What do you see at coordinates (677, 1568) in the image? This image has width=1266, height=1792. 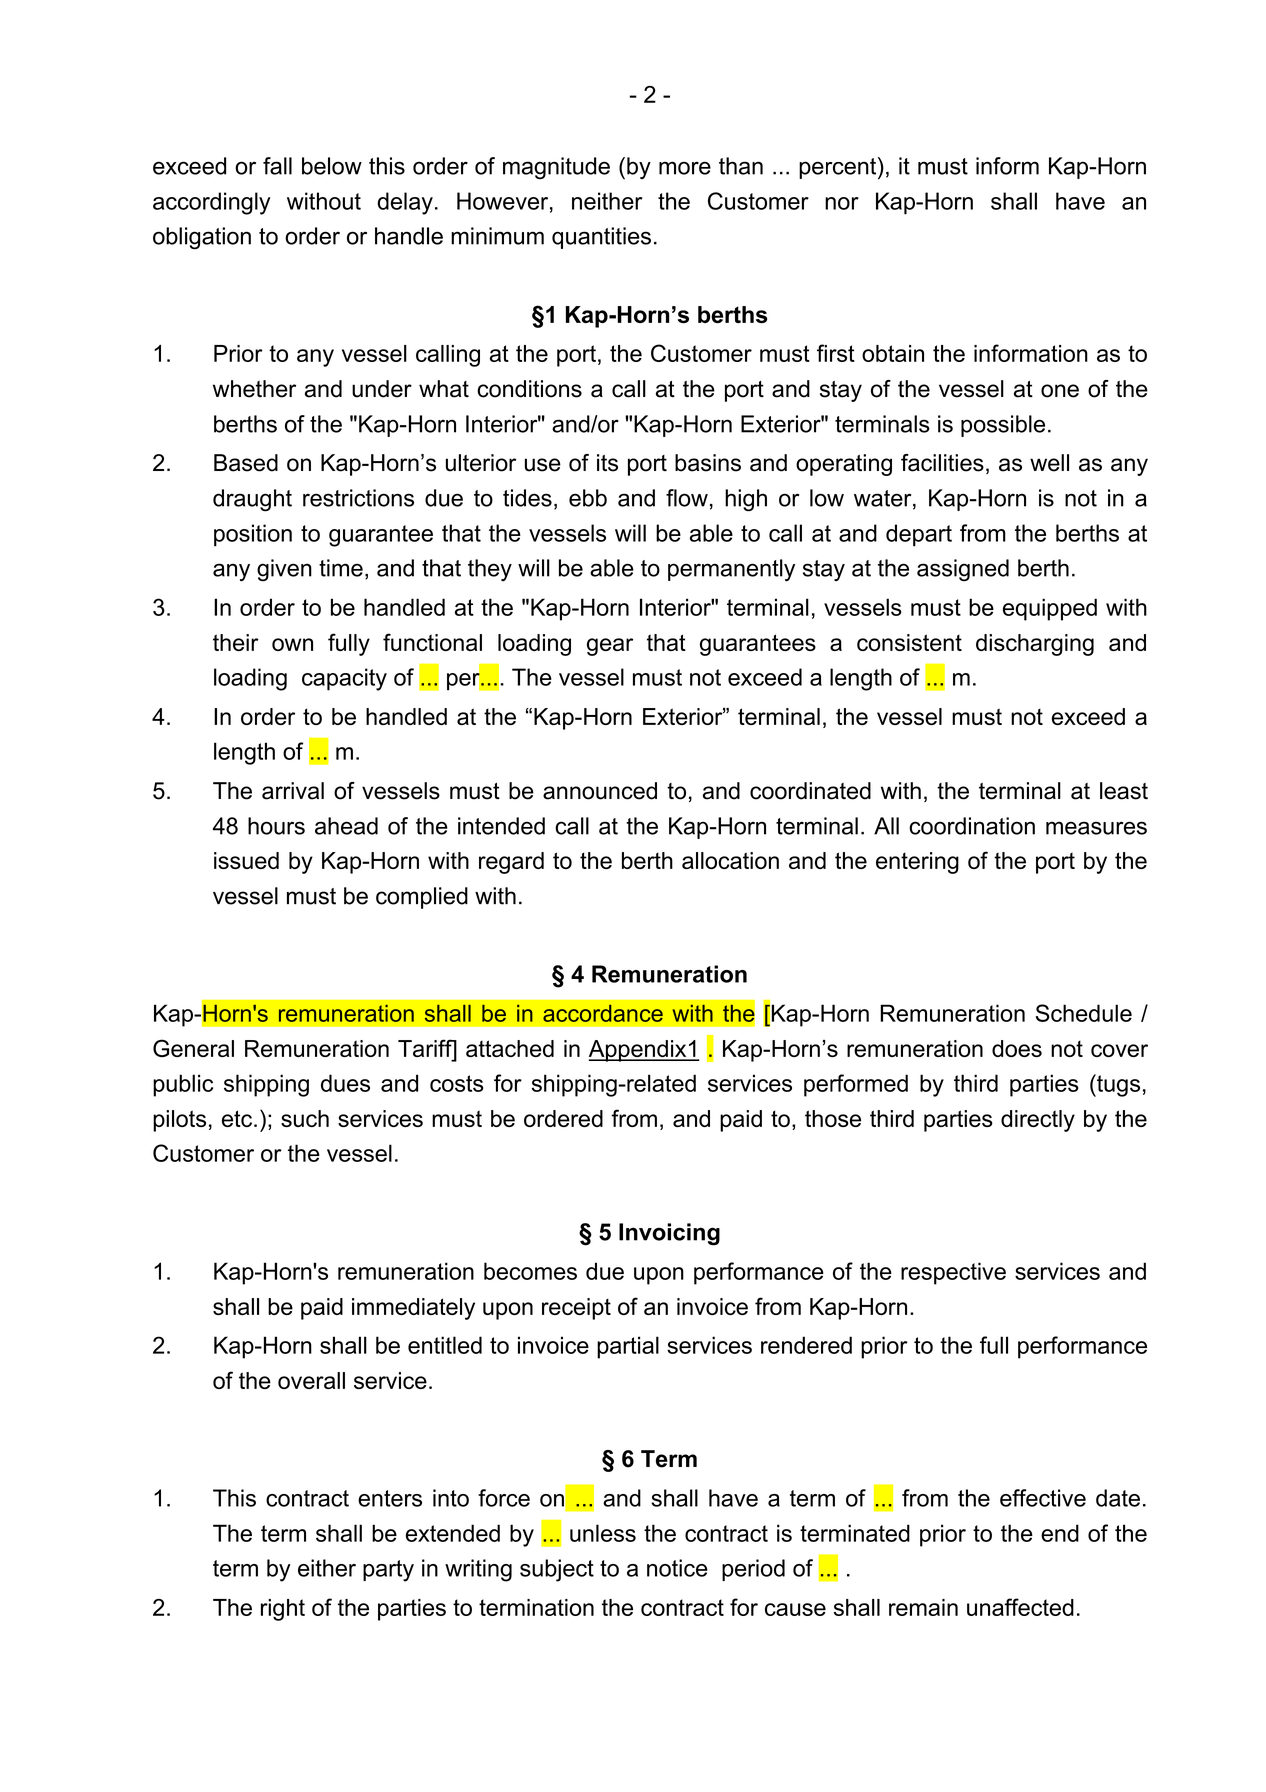 I see `notice` at bounding box center [677, 1568].
